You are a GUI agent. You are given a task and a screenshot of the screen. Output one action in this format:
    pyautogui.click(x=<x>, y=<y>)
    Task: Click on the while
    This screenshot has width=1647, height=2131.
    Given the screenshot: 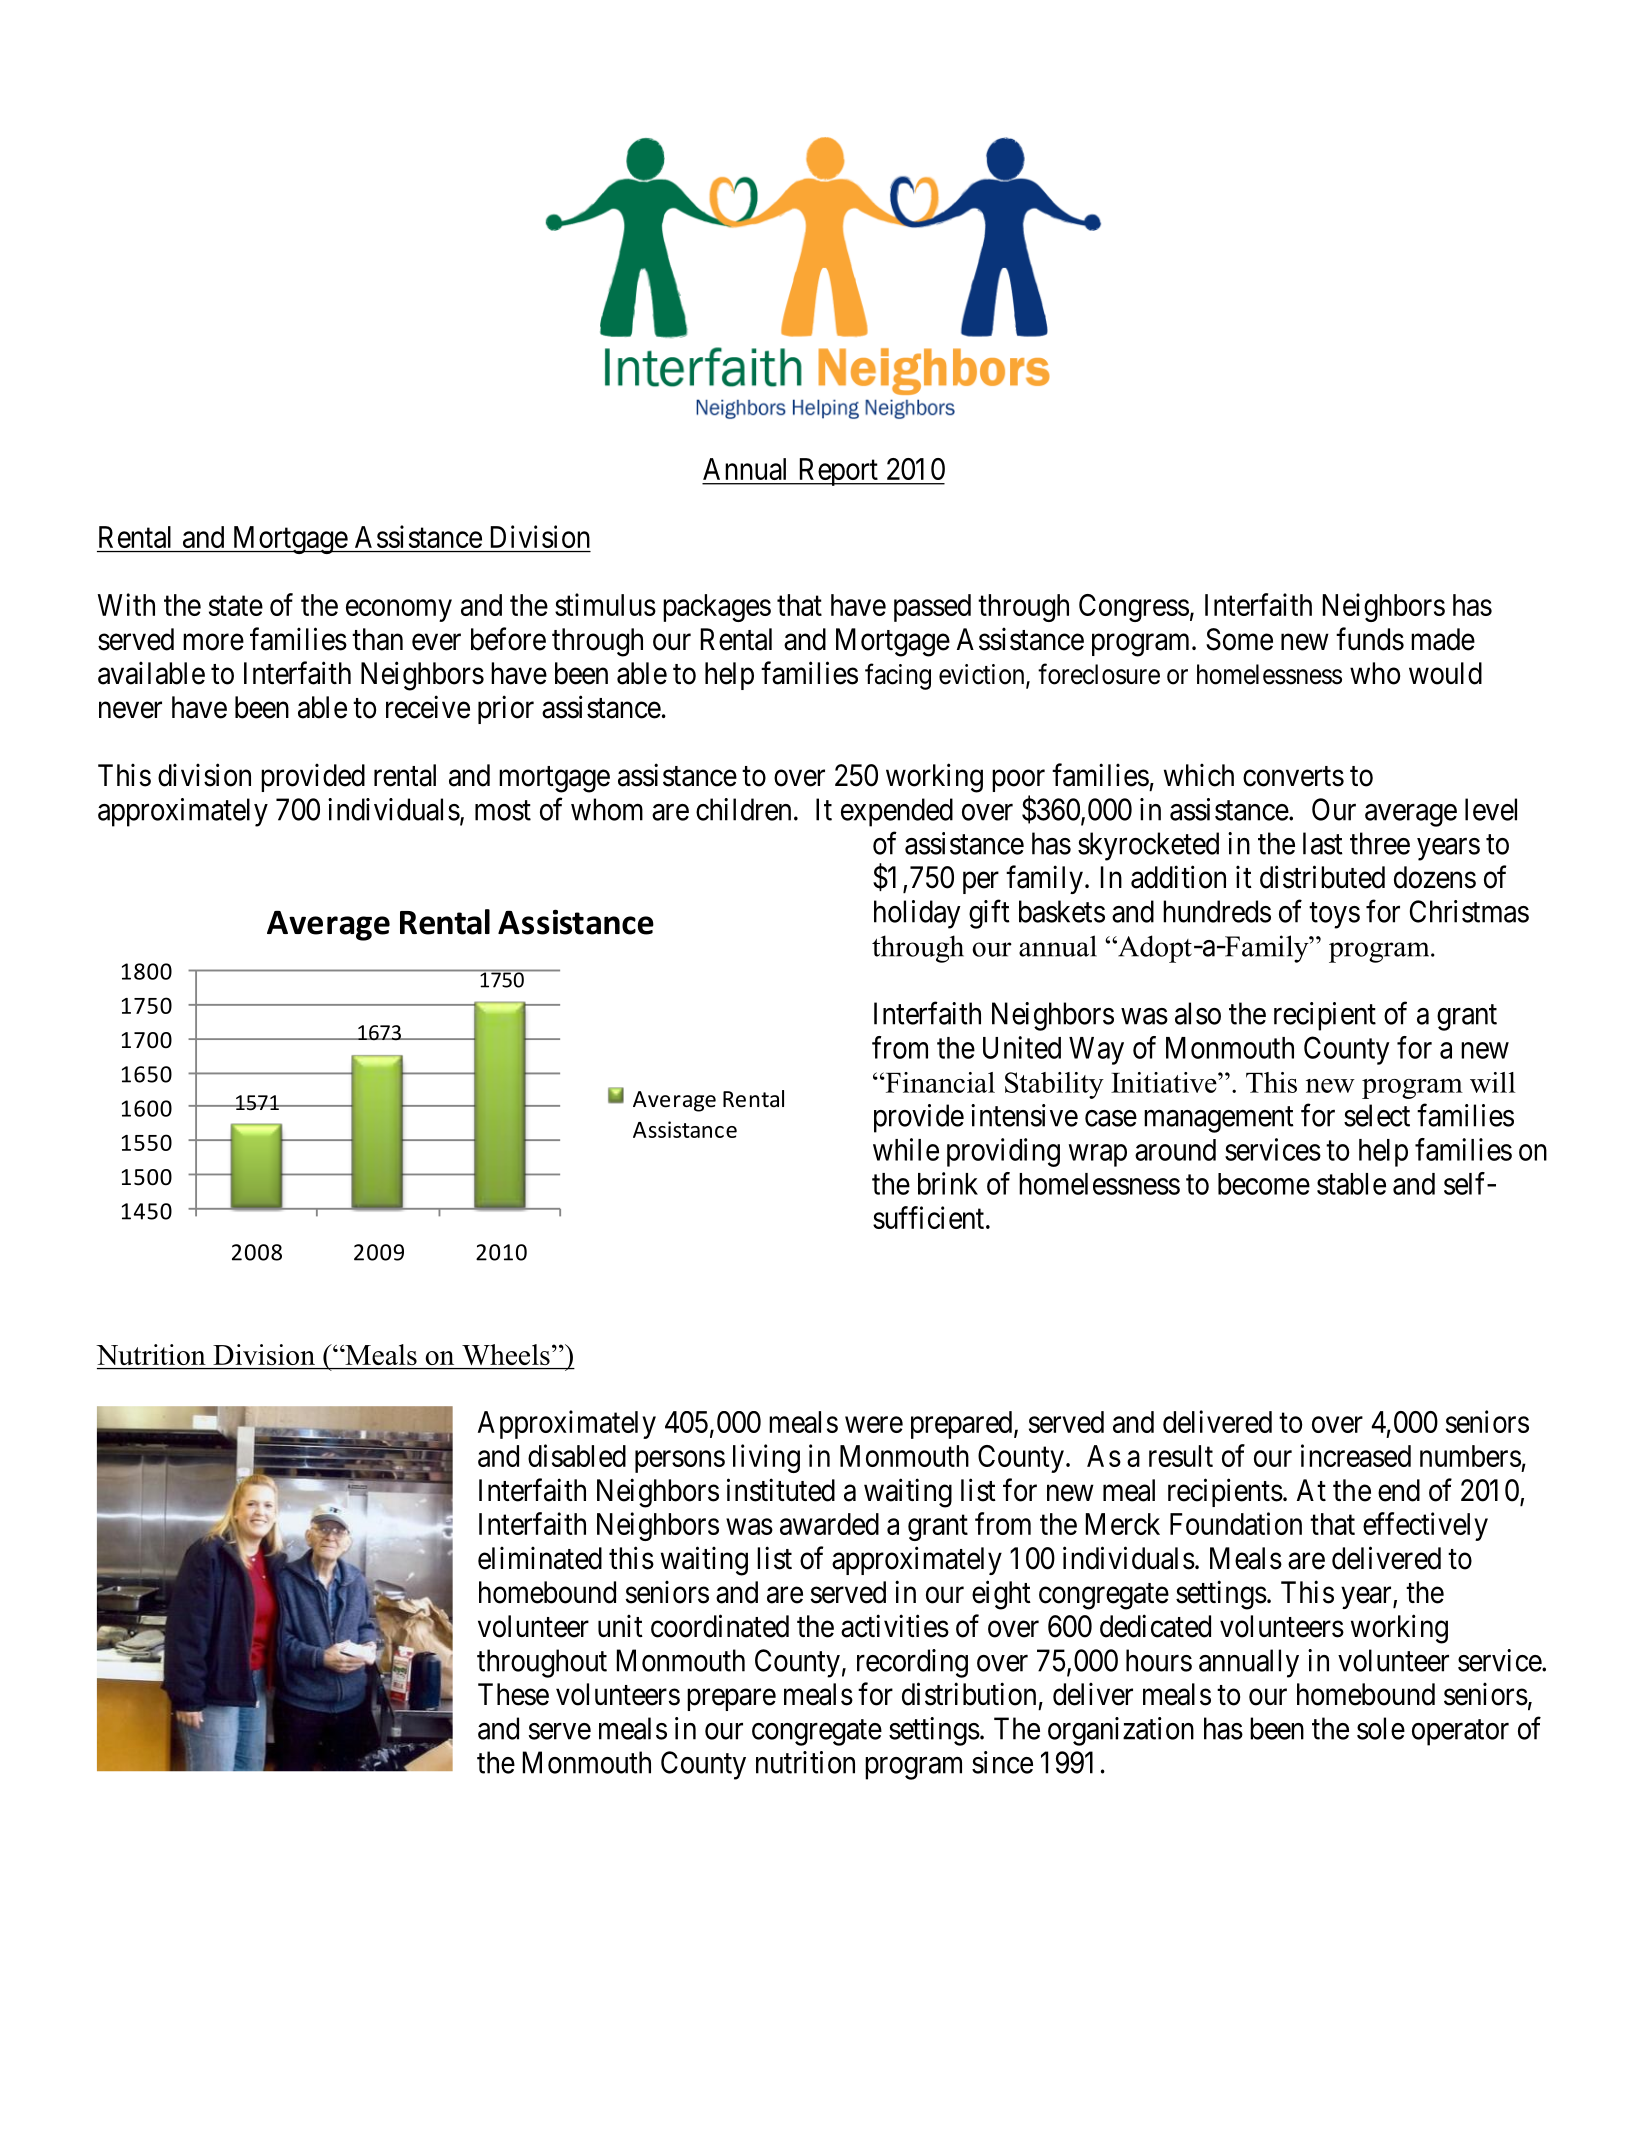 What is the action you would take?
    pyautogui.click(x=906, y=1149)
